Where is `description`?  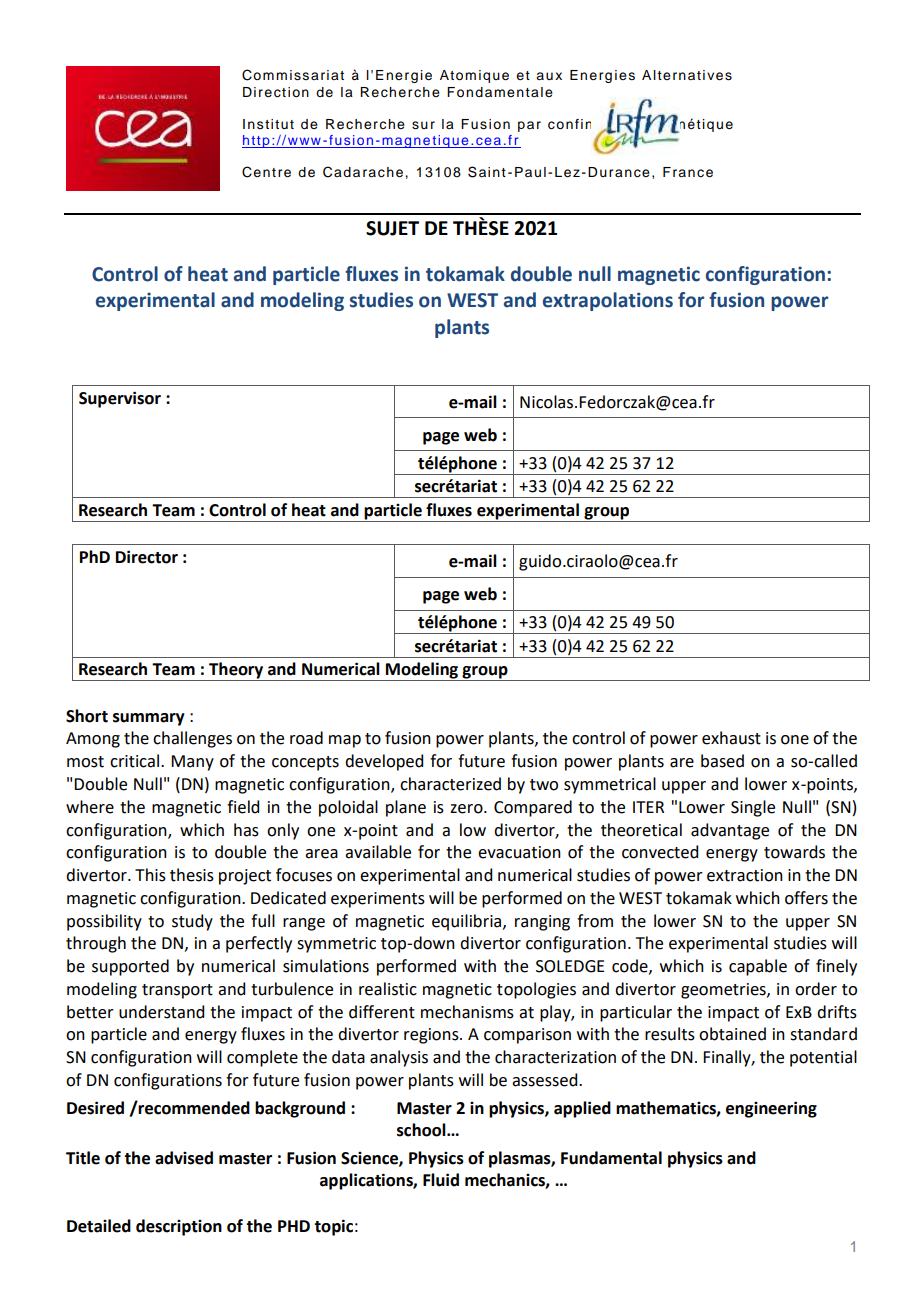 description is located at coordinates (179, 1227).
